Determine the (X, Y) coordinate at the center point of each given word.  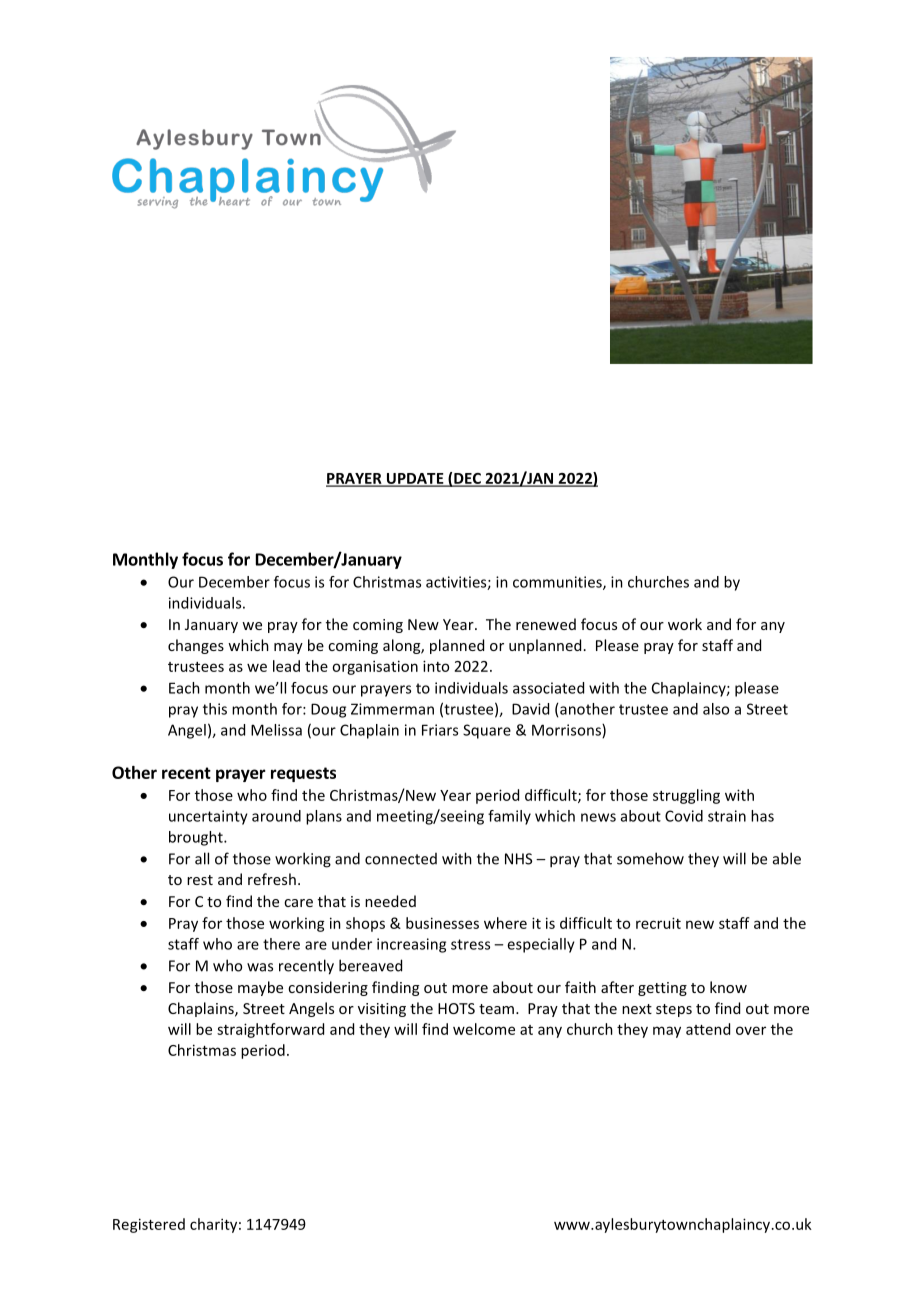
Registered (149, 1225)
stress (470, 944)
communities (558, 583)
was (260, 967)
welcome (484, 1029)
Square (487, 731)
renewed (546, 624)
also (716, 709)
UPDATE (415, 479)
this (215, 709)
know (728, 987)
